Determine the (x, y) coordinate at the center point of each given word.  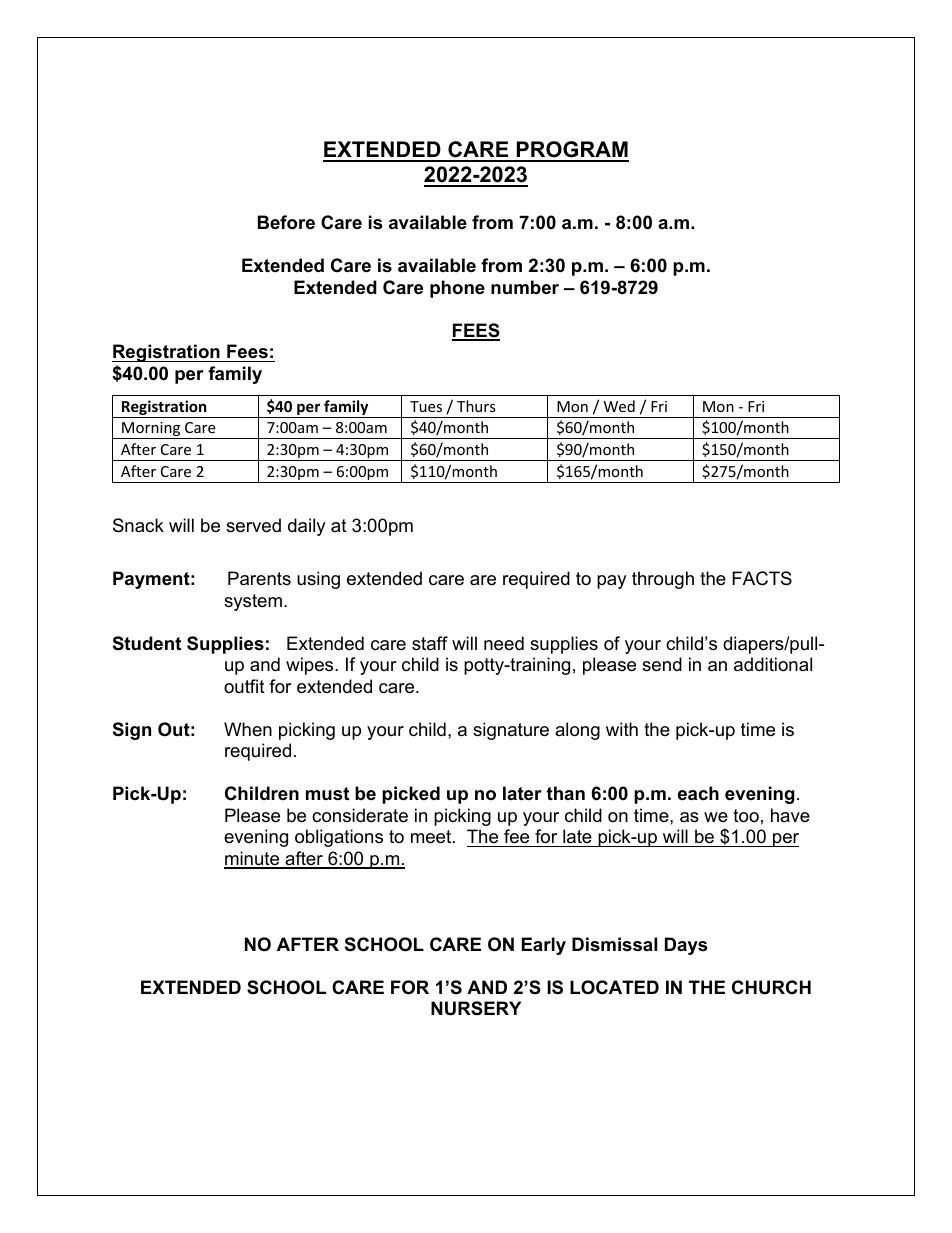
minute (253, 859)
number (525, 287)
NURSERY (476, 1008)
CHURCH (771, 987)
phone (457, 289)
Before (286, 222)
